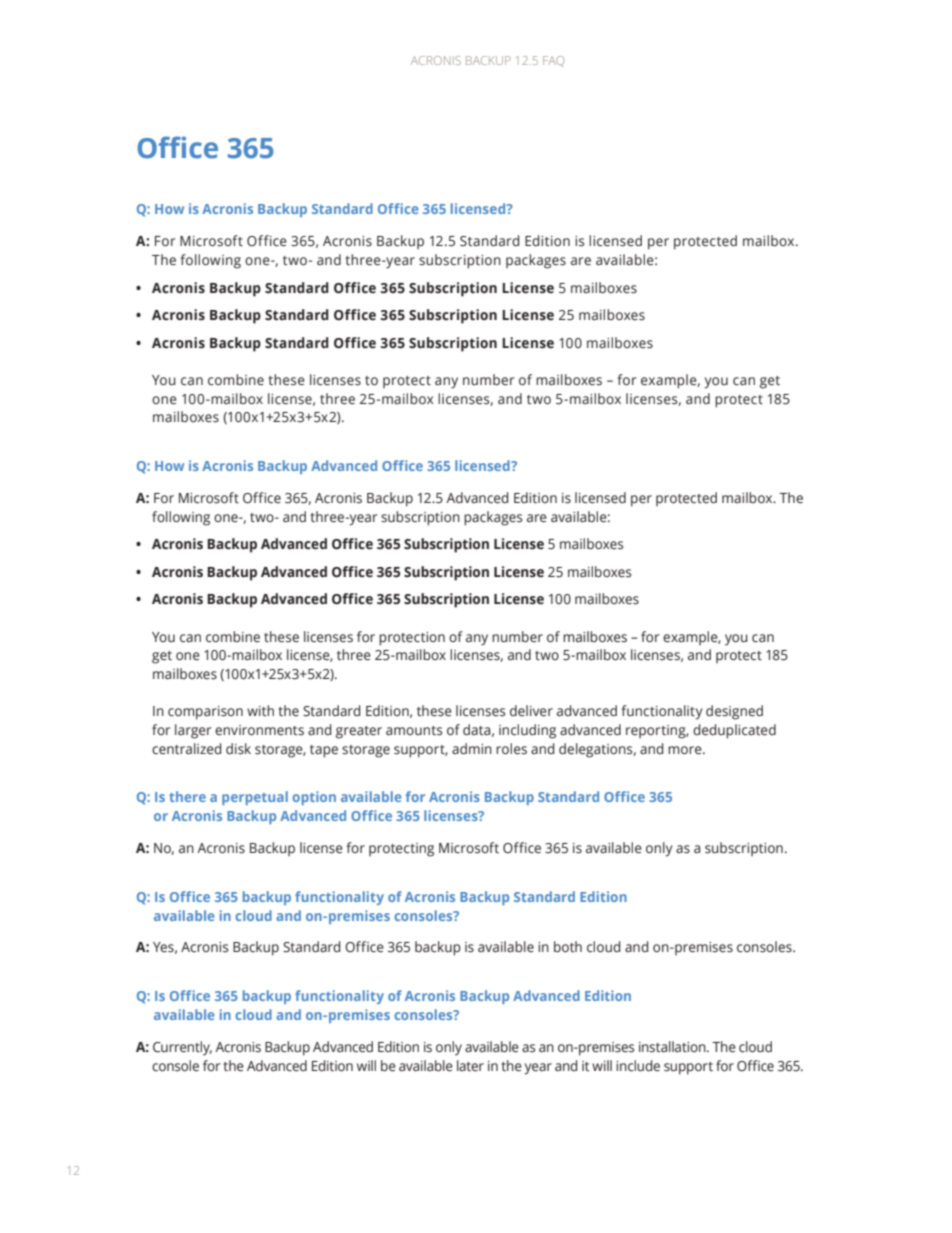 This image has width=952, height=1233. I want to click on both, so click(568, 946).
